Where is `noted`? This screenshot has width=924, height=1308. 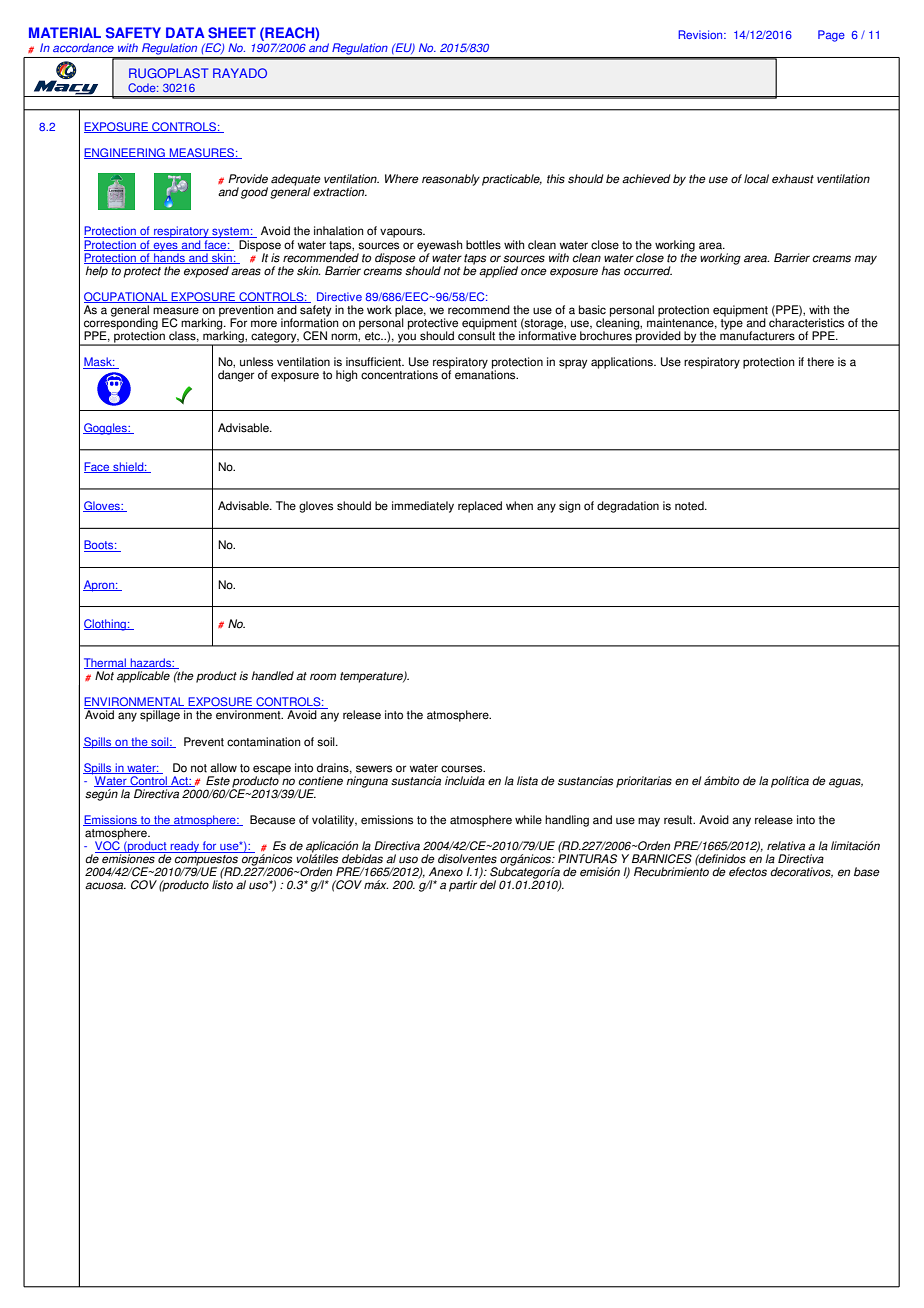
noted is located at coordinates (690, 506).
